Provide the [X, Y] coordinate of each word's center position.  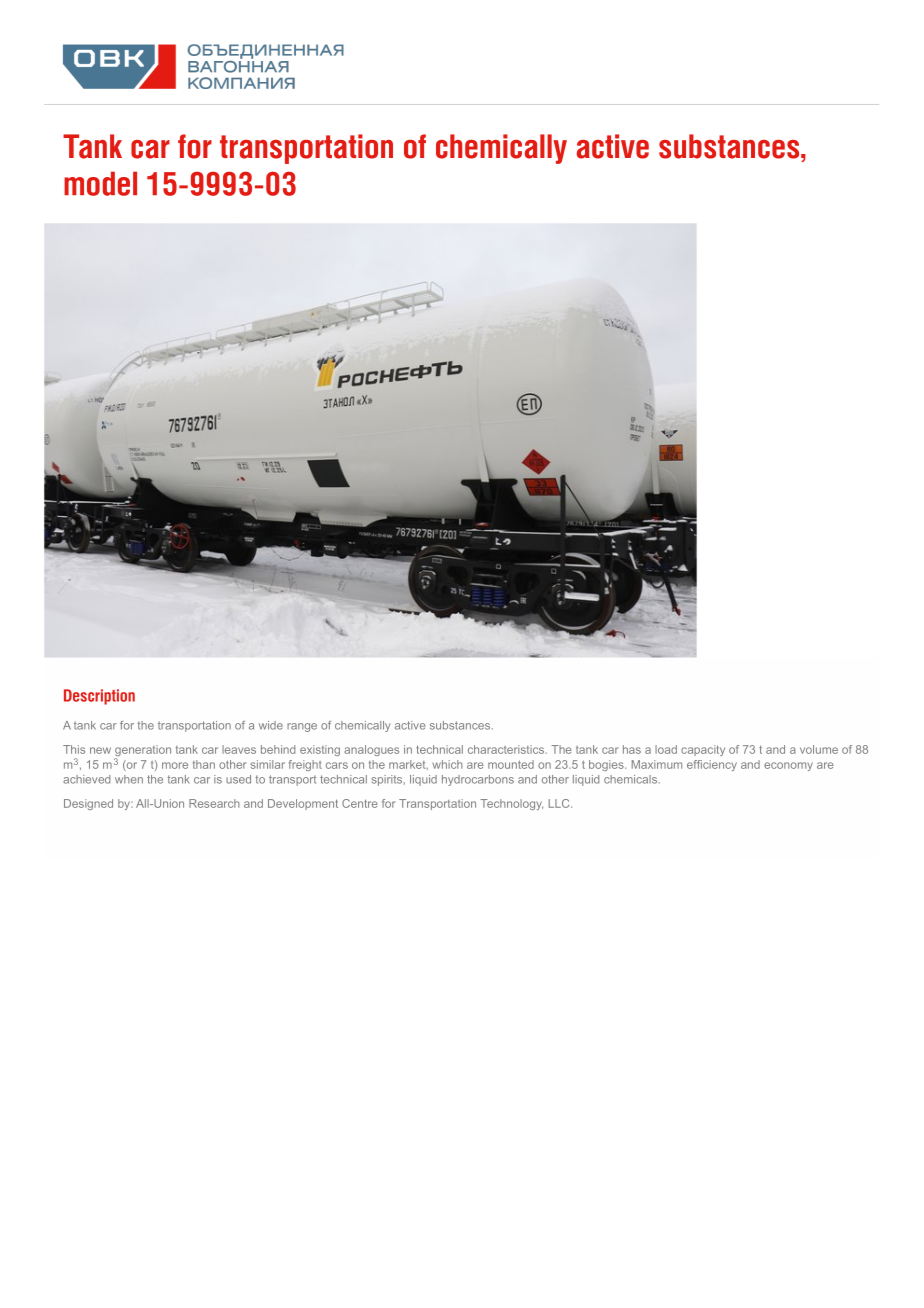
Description [99, 697]
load [666, 749]
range [302, 727]
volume [819, 749]
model [100, 183]
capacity [703, 750]
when [129, 779]
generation [143, 752]
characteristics [507, 749]
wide [271, 725]
